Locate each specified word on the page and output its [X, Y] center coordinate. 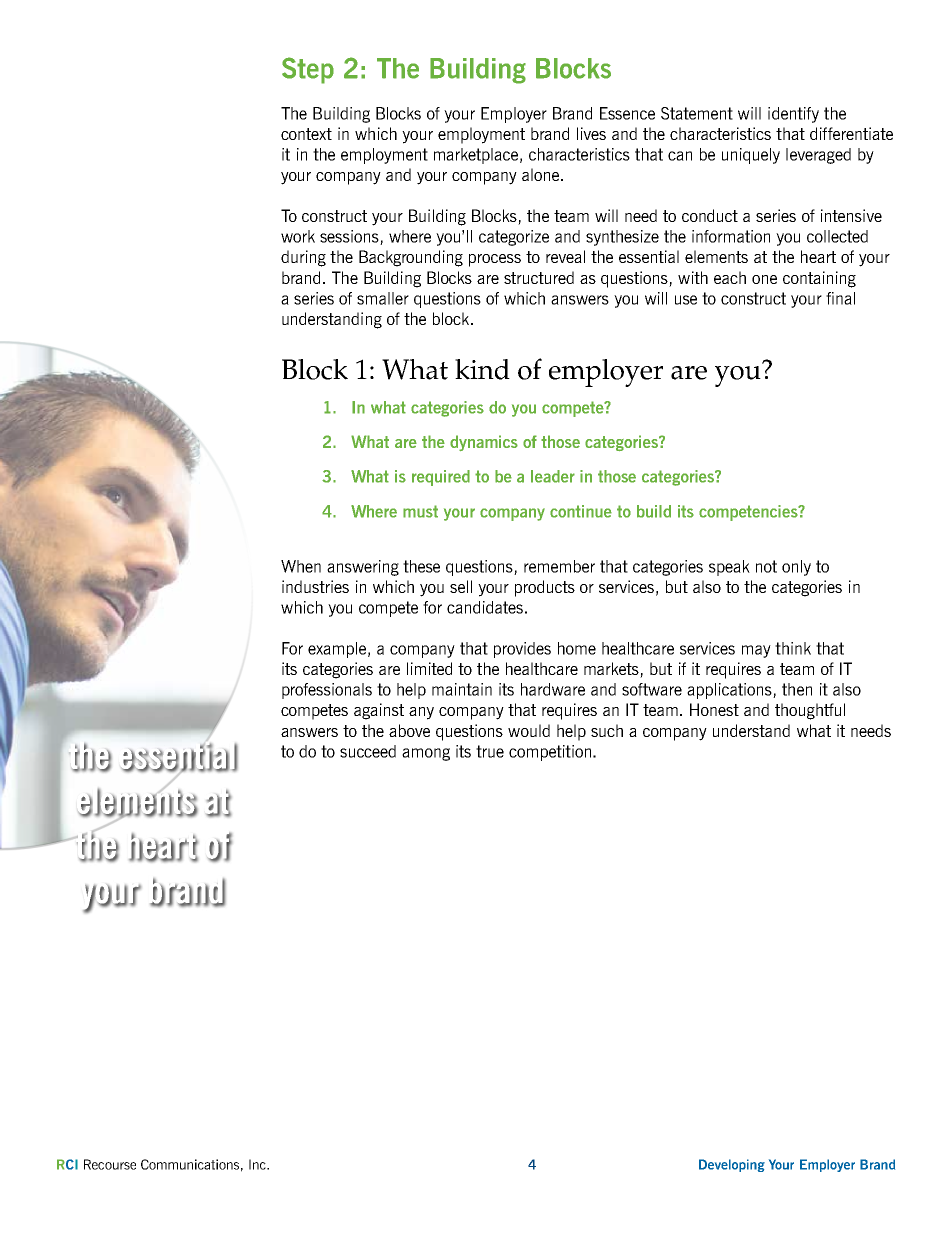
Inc [258, 1164]
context [306, 134]
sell [461, 586]
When [301, 566]
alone [542, 174]
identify [793, 115]
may [756, 651]
